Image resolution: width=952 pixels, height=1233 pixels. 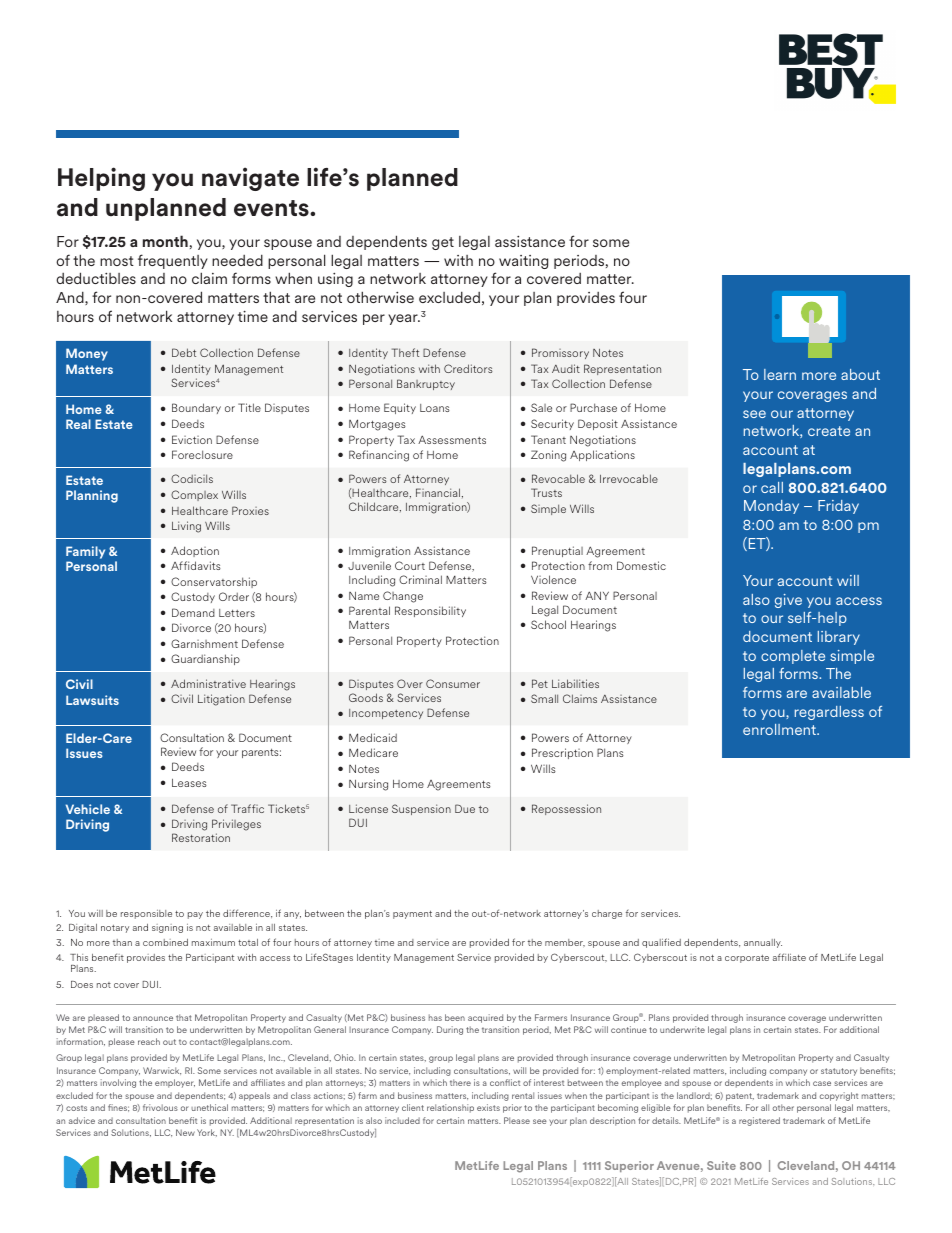 What do you see at coordinates (185, 1132) in the screenshot?
I see `New` at bounding box center [185, 1132].
